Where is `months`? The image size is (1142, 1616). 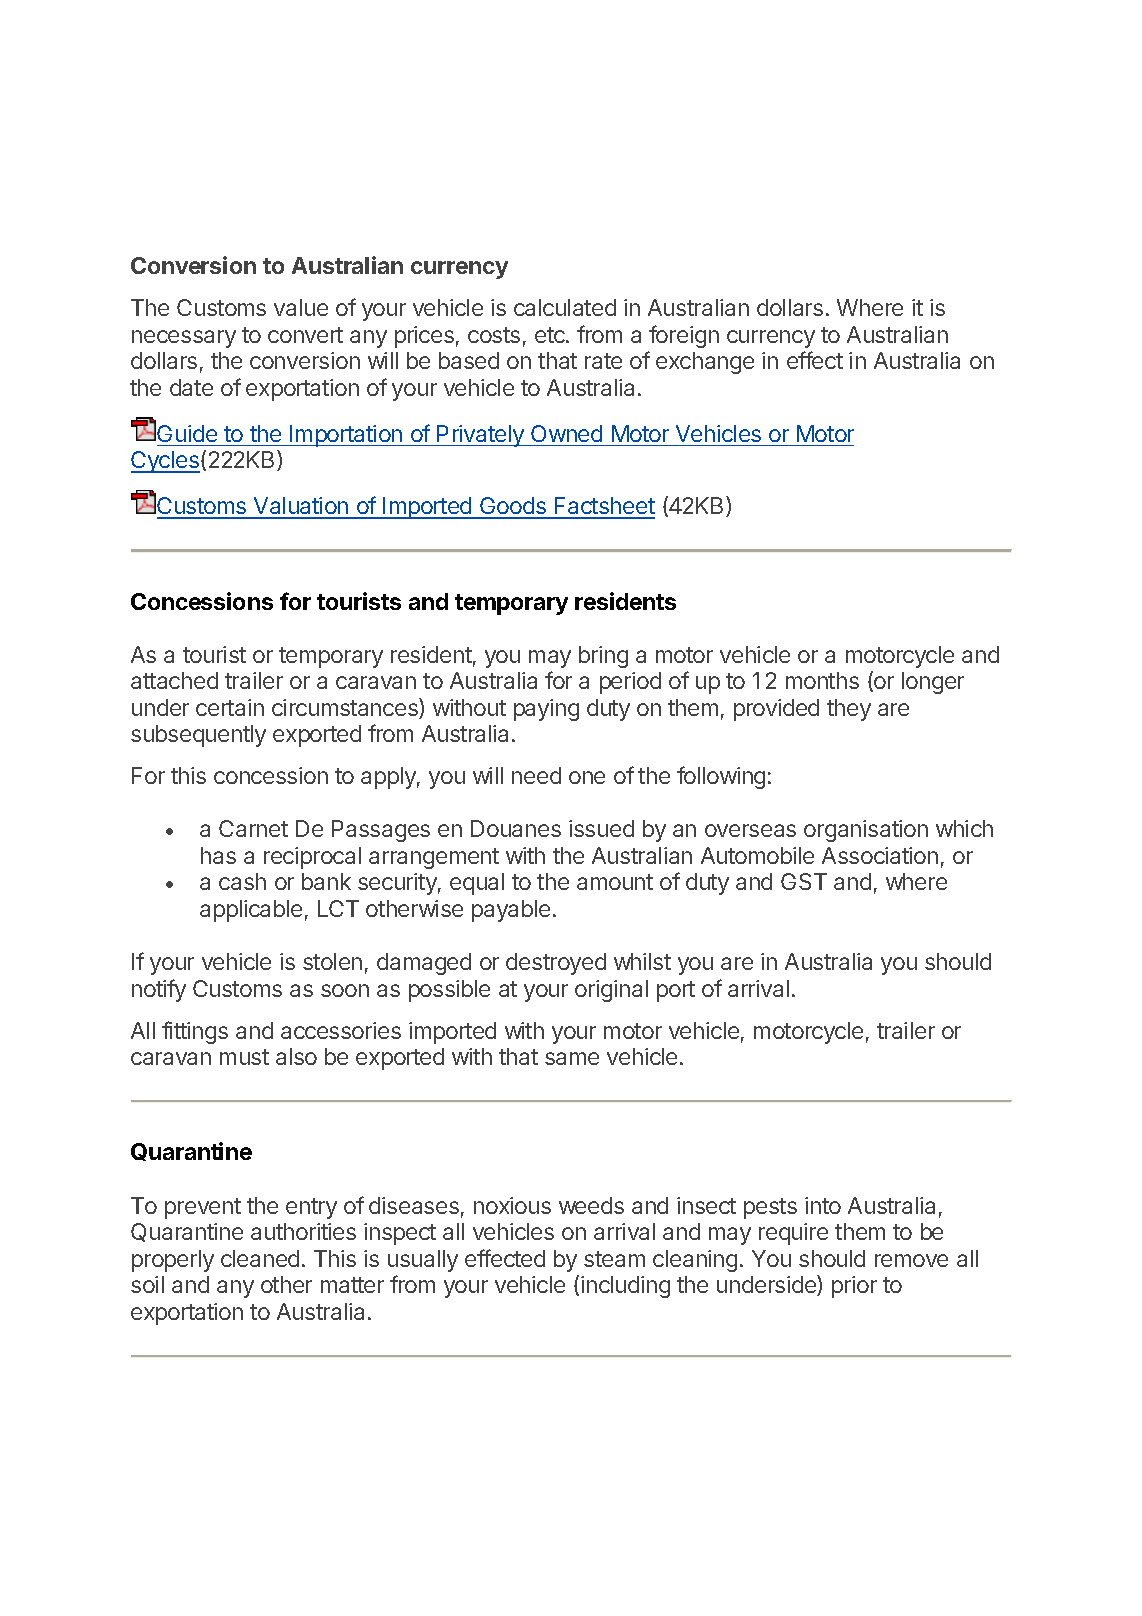
months is located at coordinates (822, 680).
